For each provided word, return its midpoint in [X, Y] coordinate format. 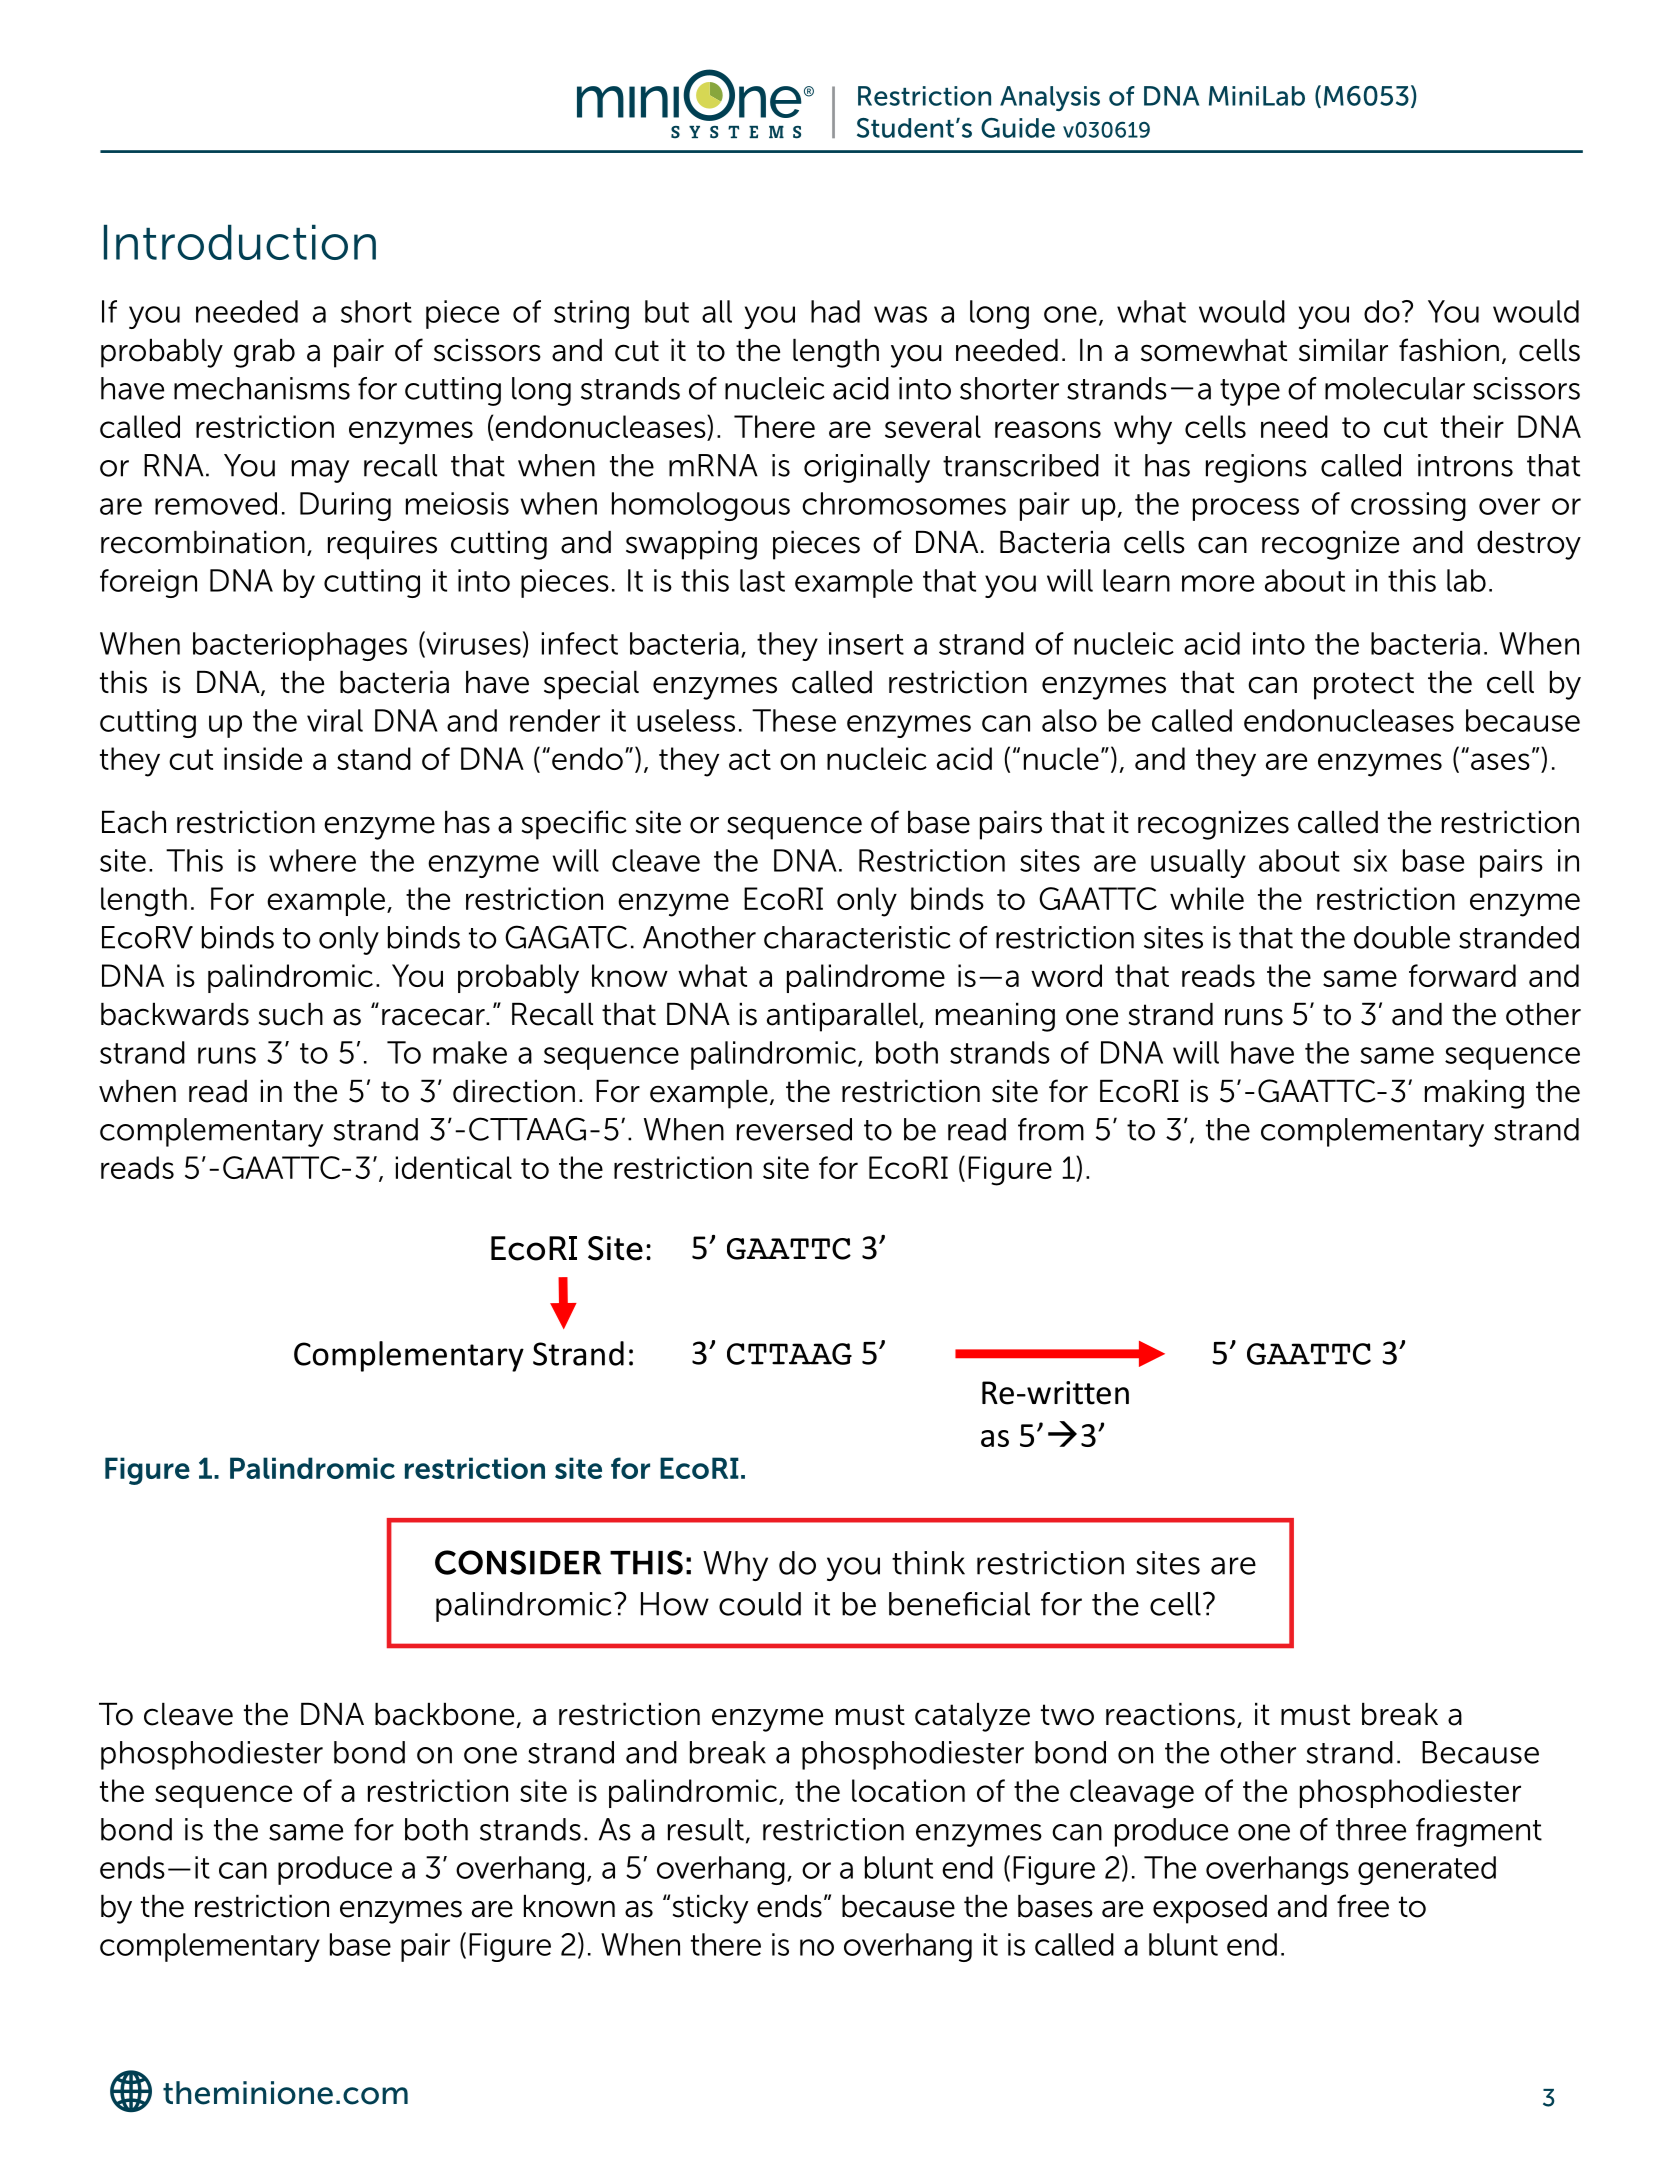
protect [1364, 686]
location [908, 1790]
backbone [444, 1714]
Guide [1018, 128]
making [1474, 1094]
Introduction [240, 242]
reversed [794, 1129]
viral [335, 720]
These [794, 720]
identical [453, 1167]
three [1371, 1829]
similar [1343, 350]
